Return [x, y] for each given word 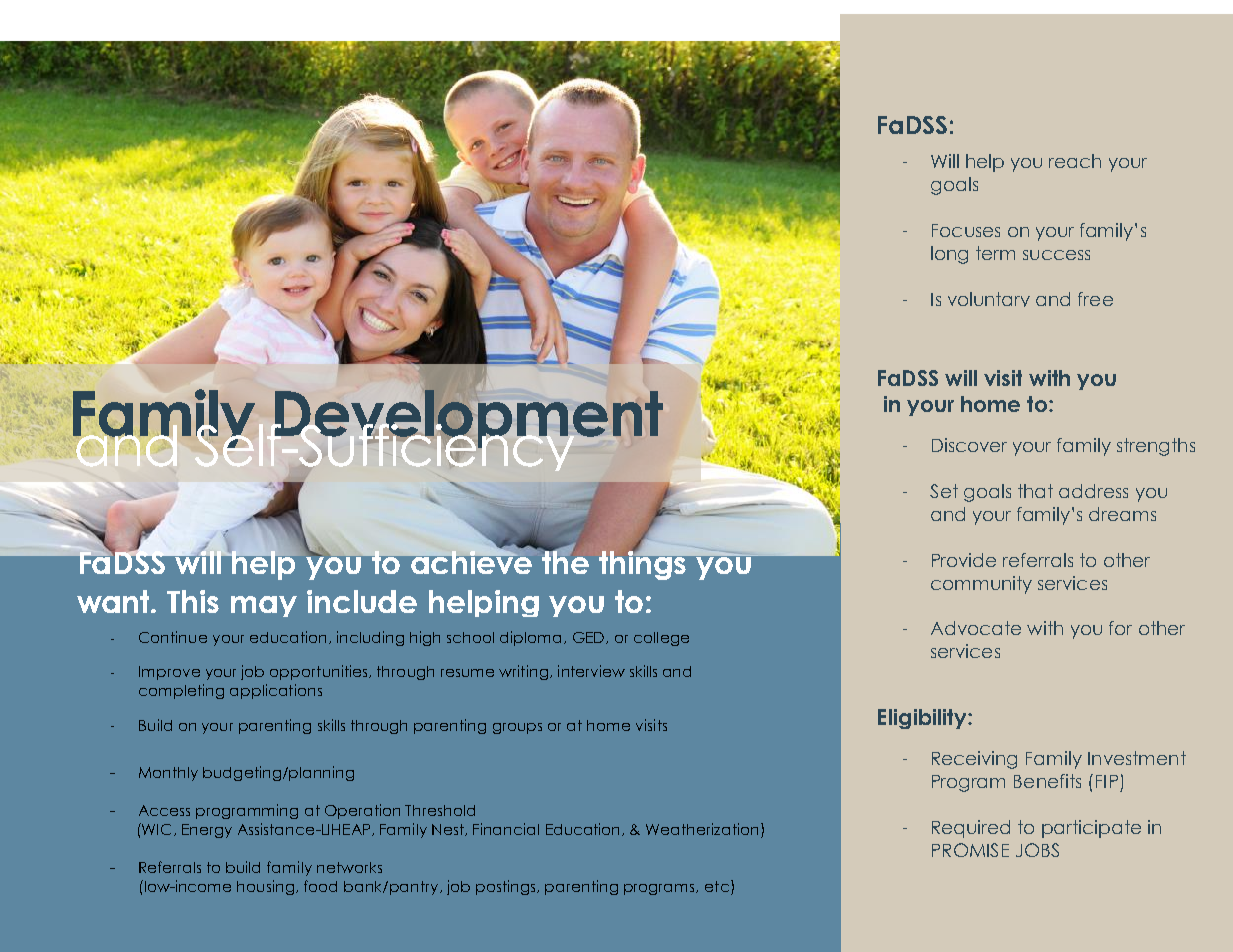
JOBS [1037, 850]
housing [267, 887]
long [949, 255]
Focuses [966, 230]
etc [718, 887]
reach [1075, 161]
